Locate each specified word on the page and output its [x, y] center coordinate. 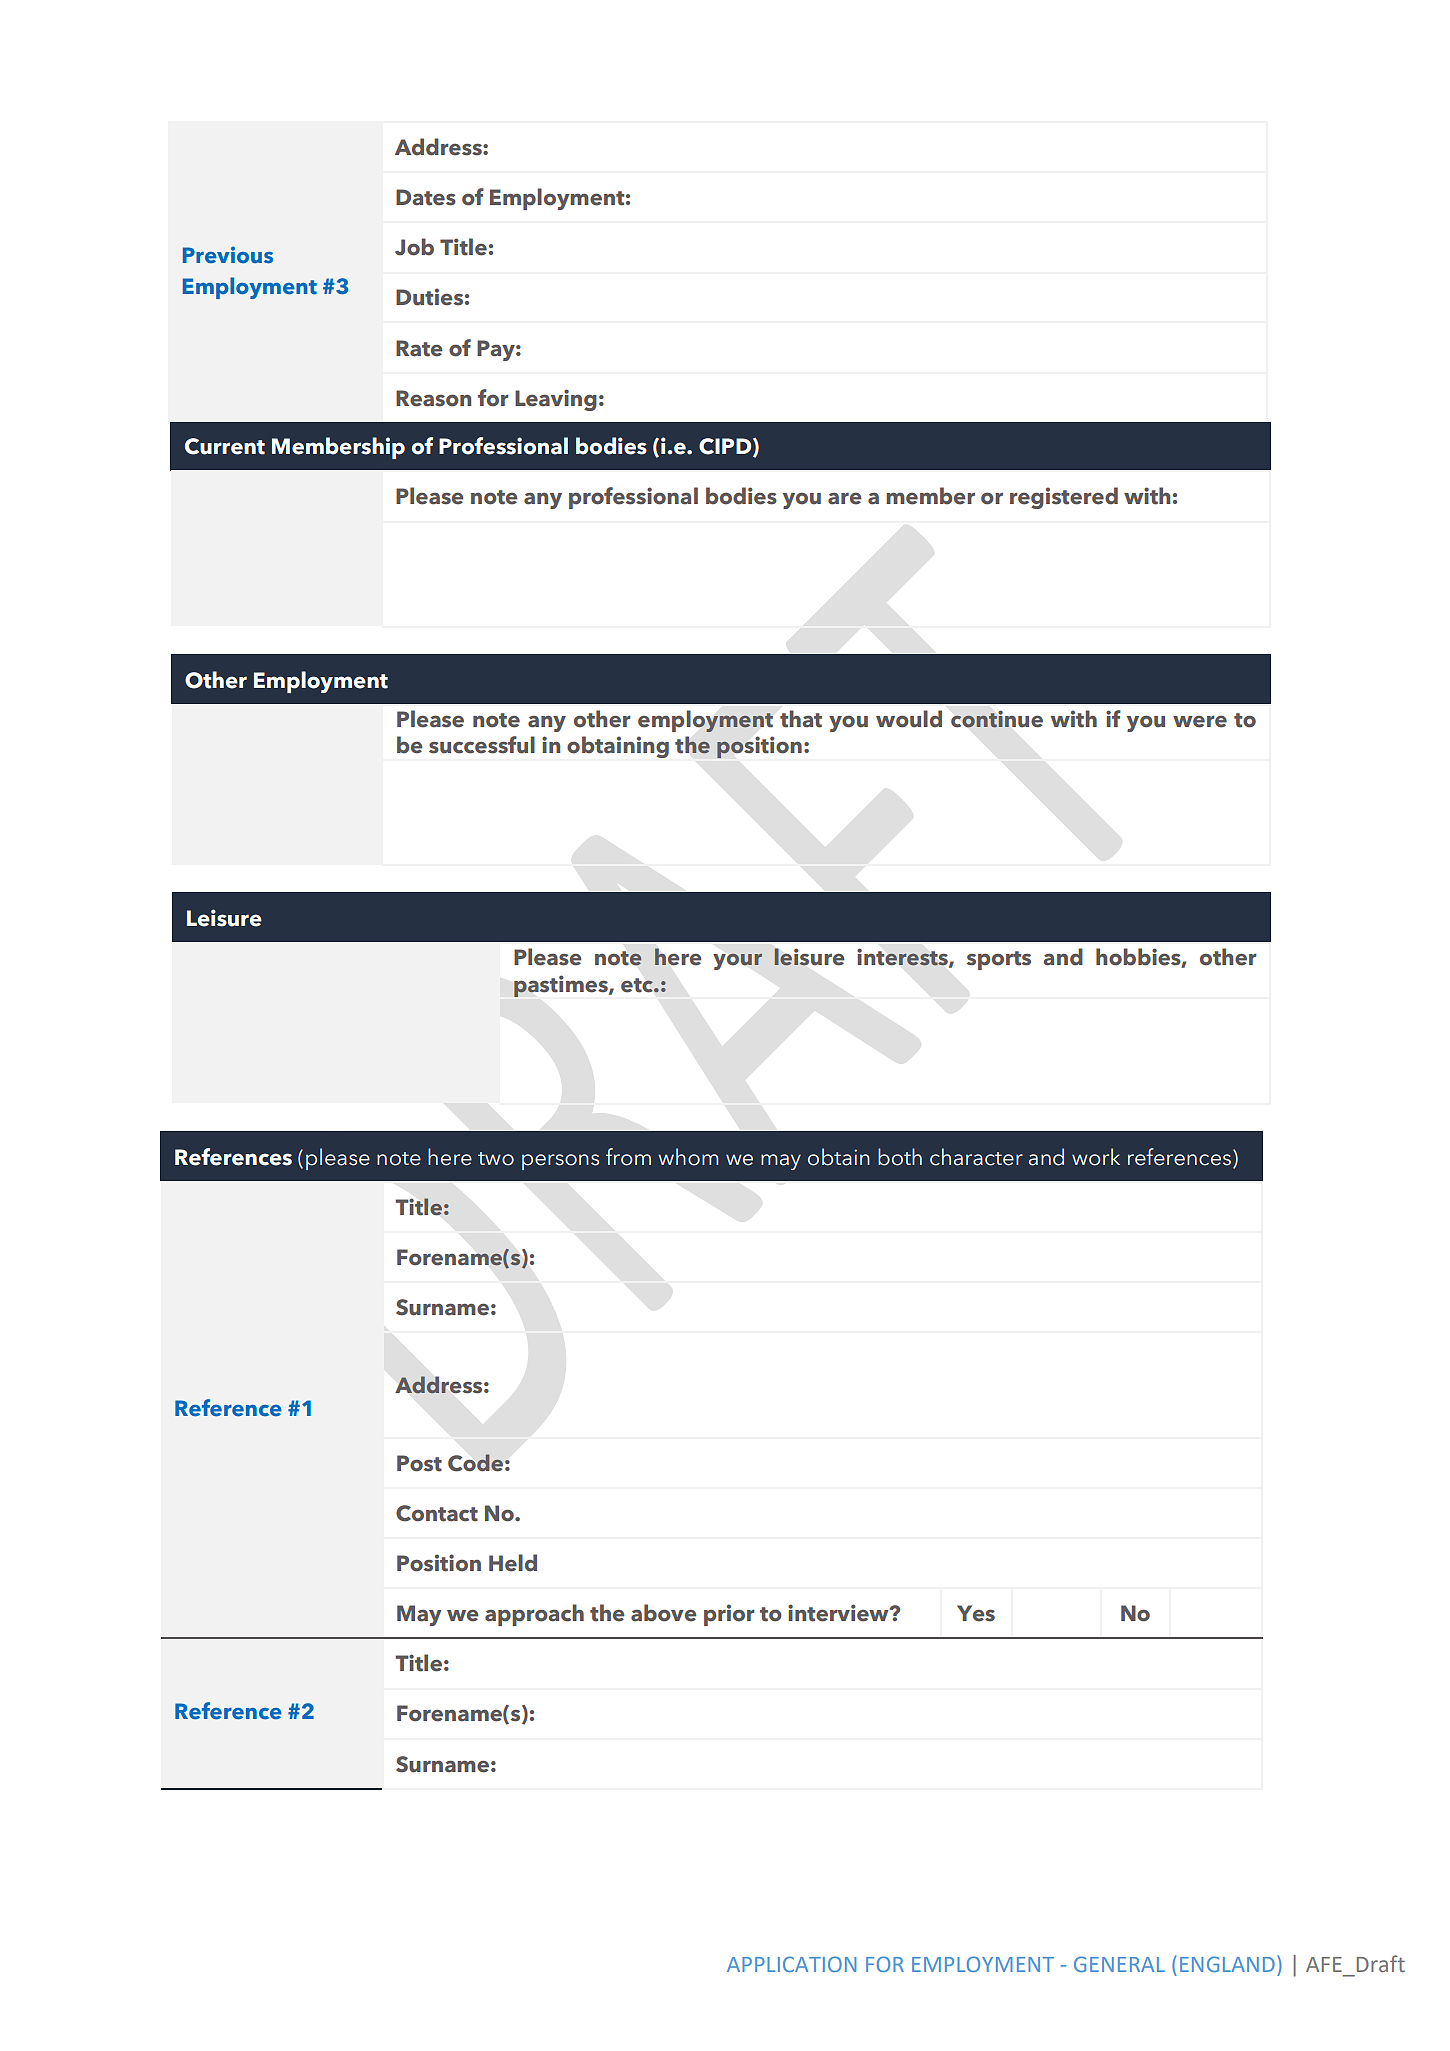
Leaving [556, 400]
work [1096, 1157]
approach [534, 1615]
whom [688, 1157]
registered [1064, 498]
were [1200, 721]
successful [482, 745]
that [801, 719]
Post [419, 1463]
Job [414, 247]
